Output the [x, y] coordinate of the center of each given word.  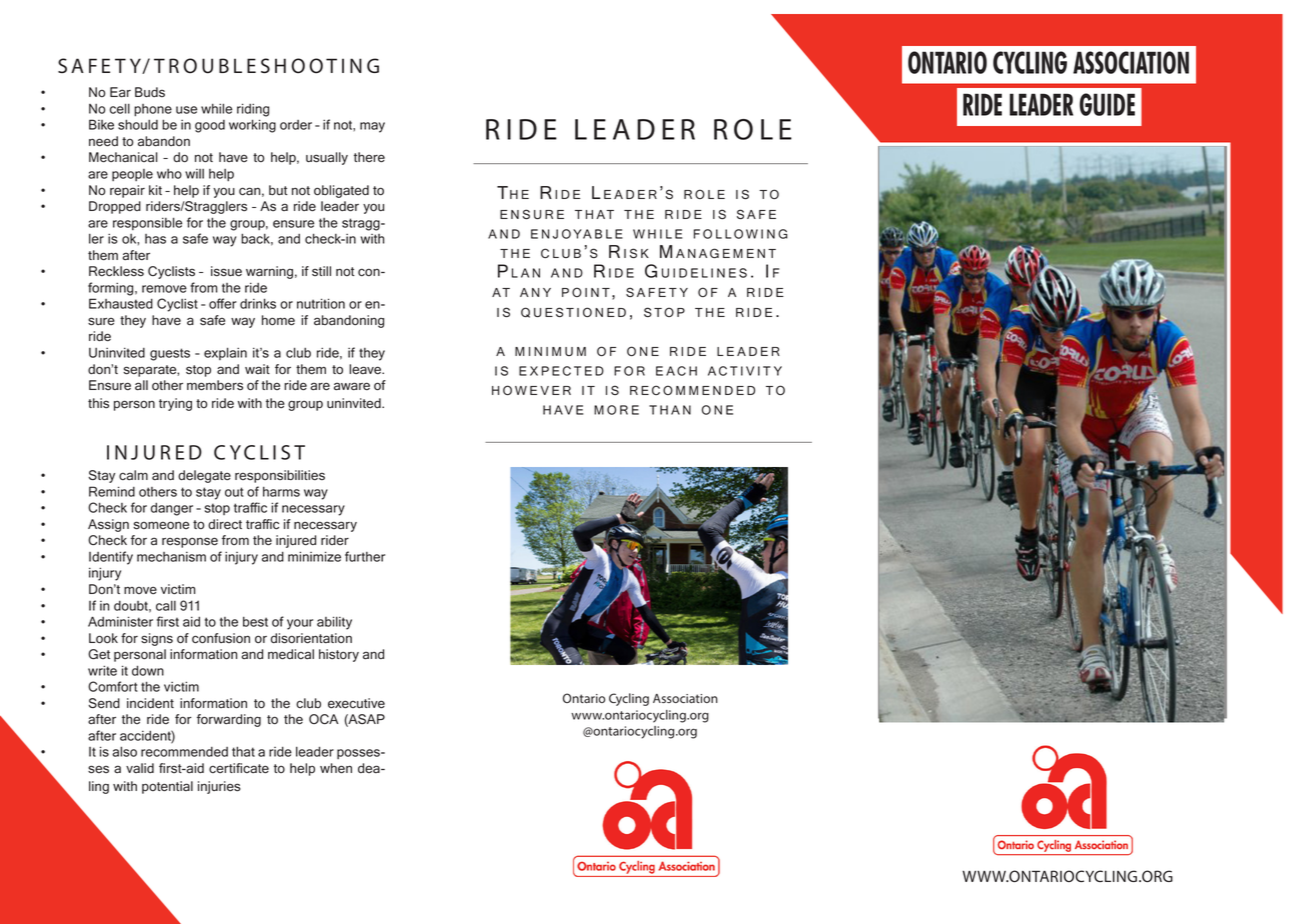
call [166, 605]
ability [334, 623]
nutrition [321, 303]
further [365, 556]
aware [352, 386]
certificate [239, 768]
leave [366, 369]
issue [226, 271]
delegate [204, 476]
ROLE [753, 129]
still [321, 271]
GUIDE [1107, 104]
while [216, 108]
